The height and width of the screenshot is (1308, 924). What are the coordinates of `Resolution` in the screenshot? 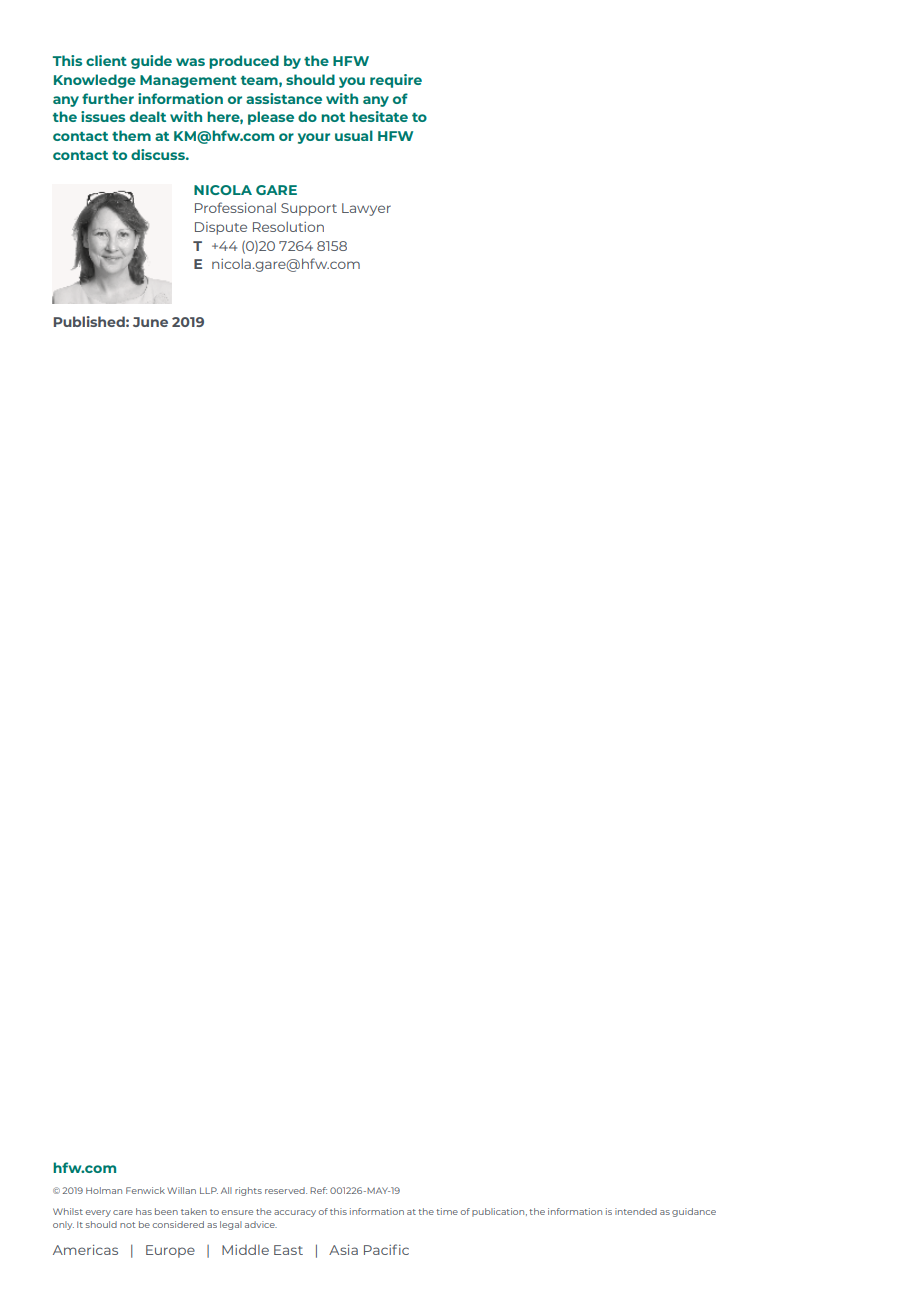 It's located at (288, 226).
